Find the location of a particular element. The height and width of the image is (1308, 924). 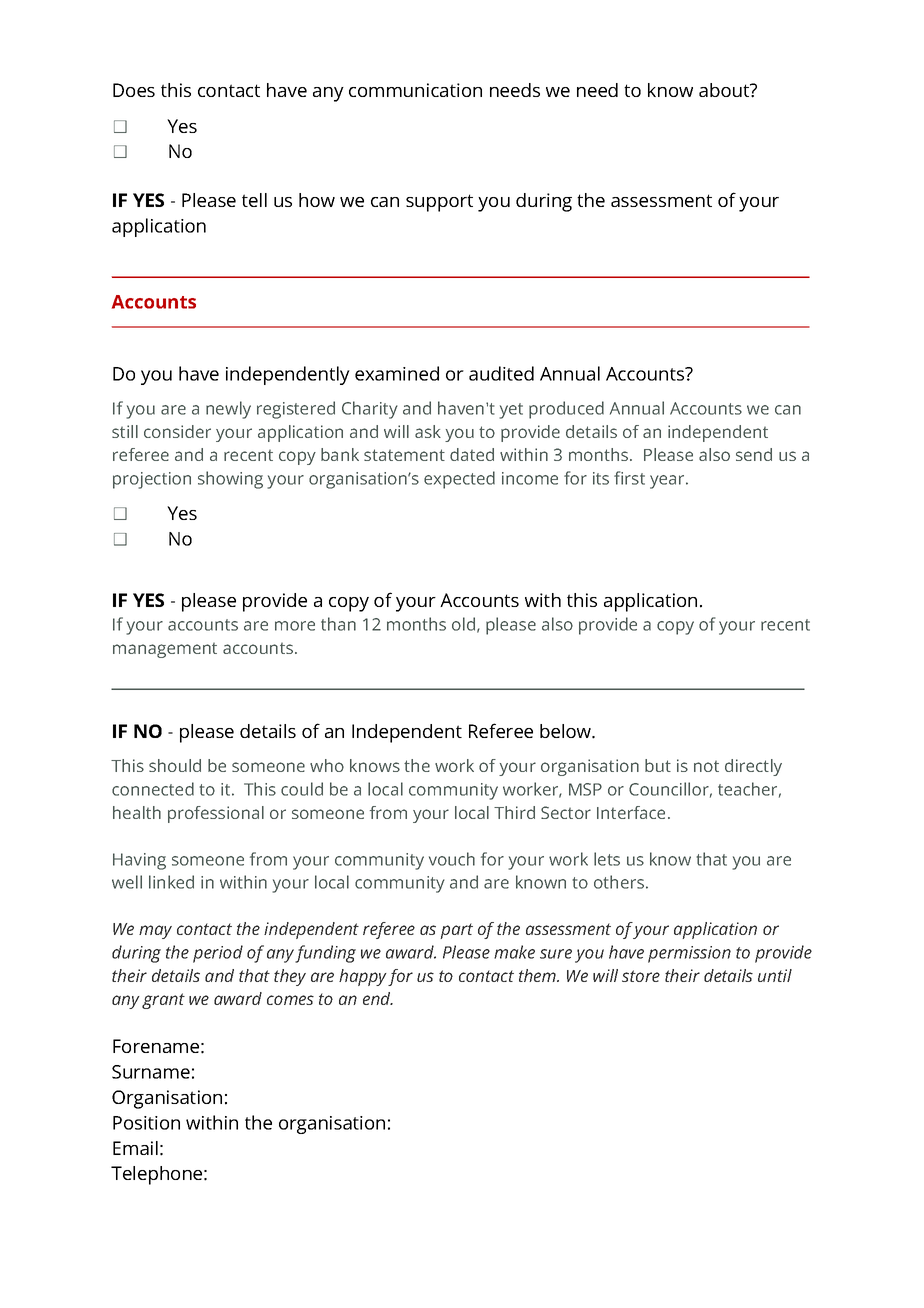

Position is located at coordinates (146, 1123).
